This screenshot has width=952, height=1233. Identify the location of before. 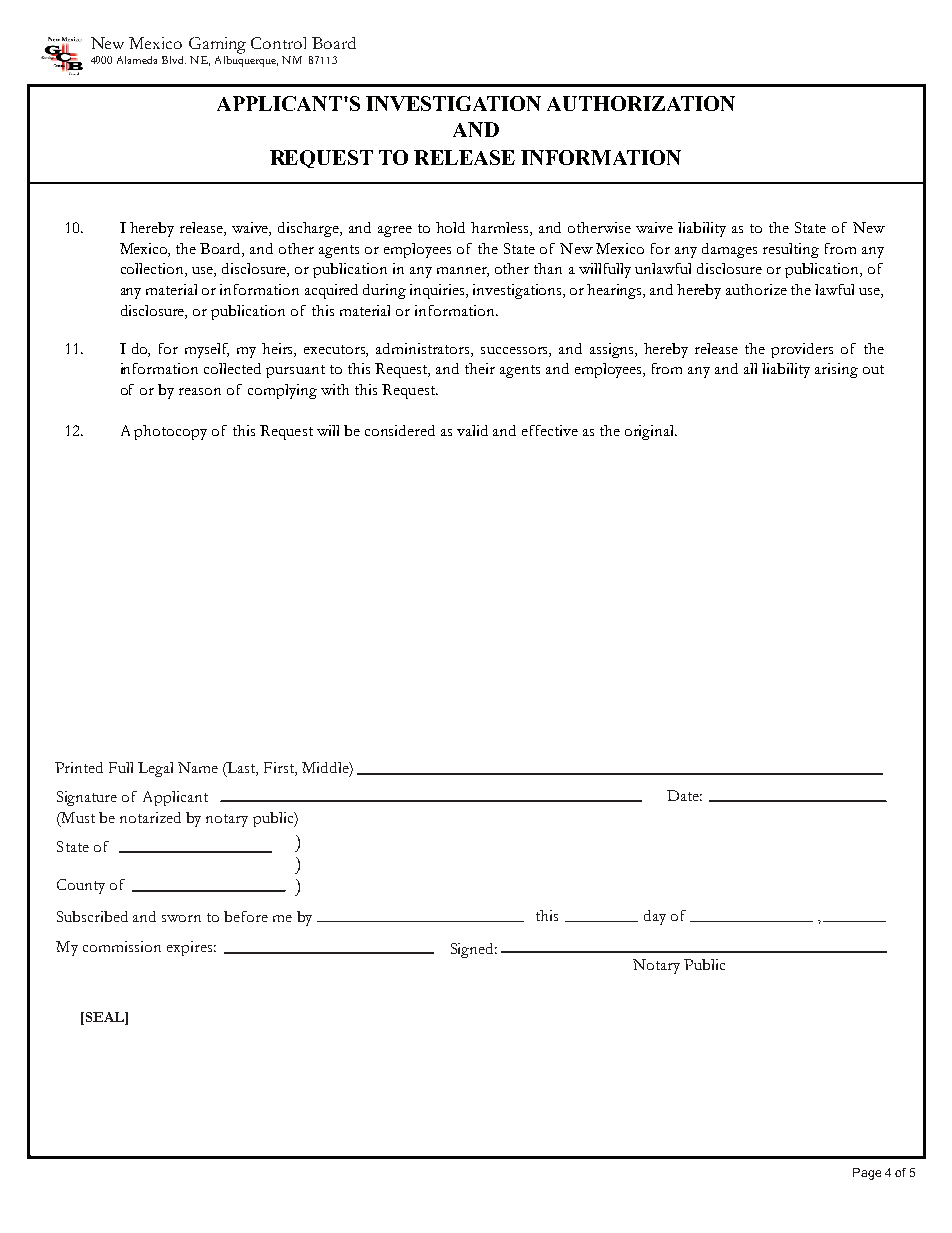
(246, 916).
